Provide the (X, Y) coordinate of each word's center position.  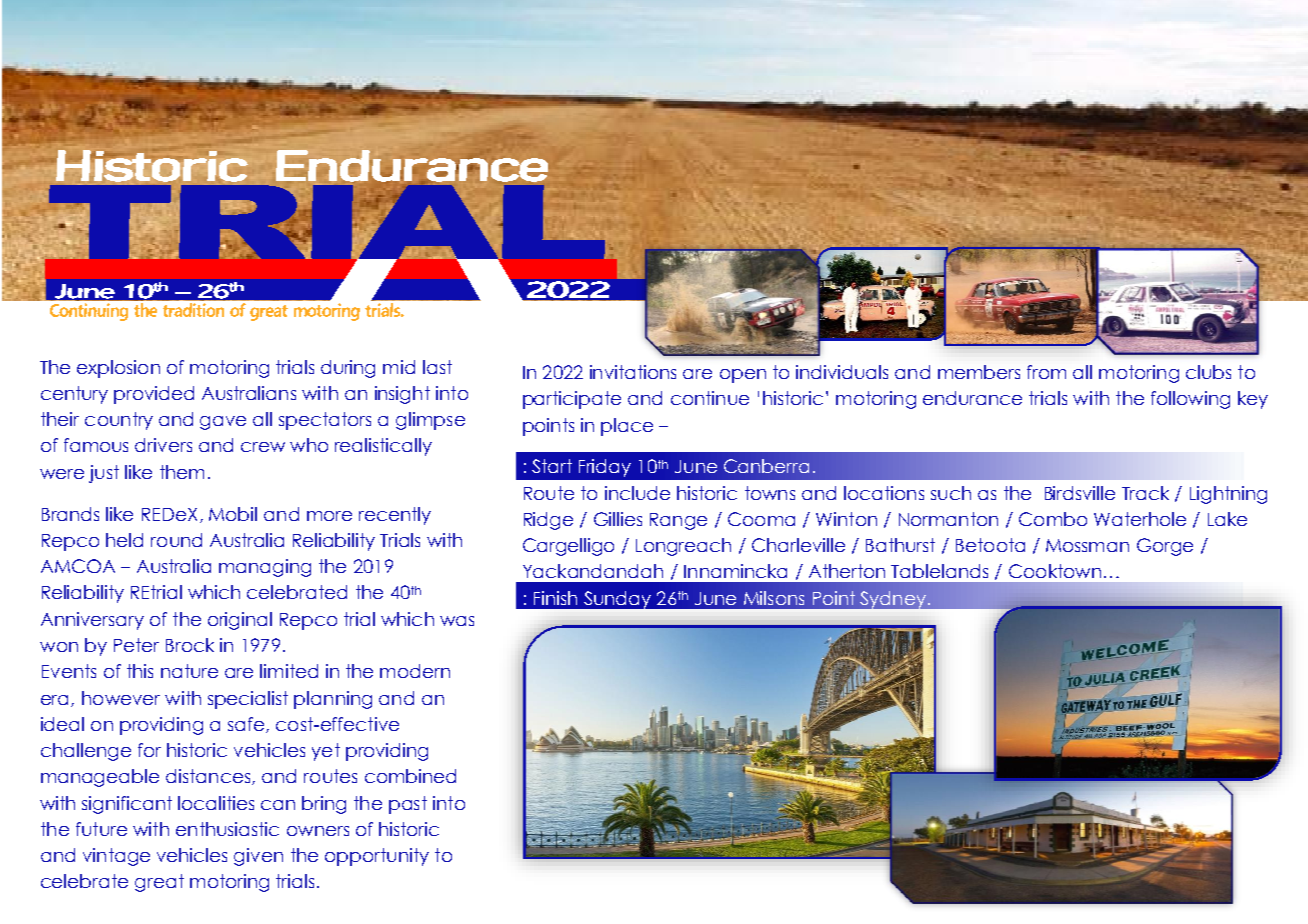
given (258, 857)
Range (678, 521)
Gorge (1165, 547)
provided (154, 395)
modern (415, 671)
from (1046, 372)
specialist (248, 700)
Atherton (847, 571)
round (176, 540)
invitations (633, 372)
